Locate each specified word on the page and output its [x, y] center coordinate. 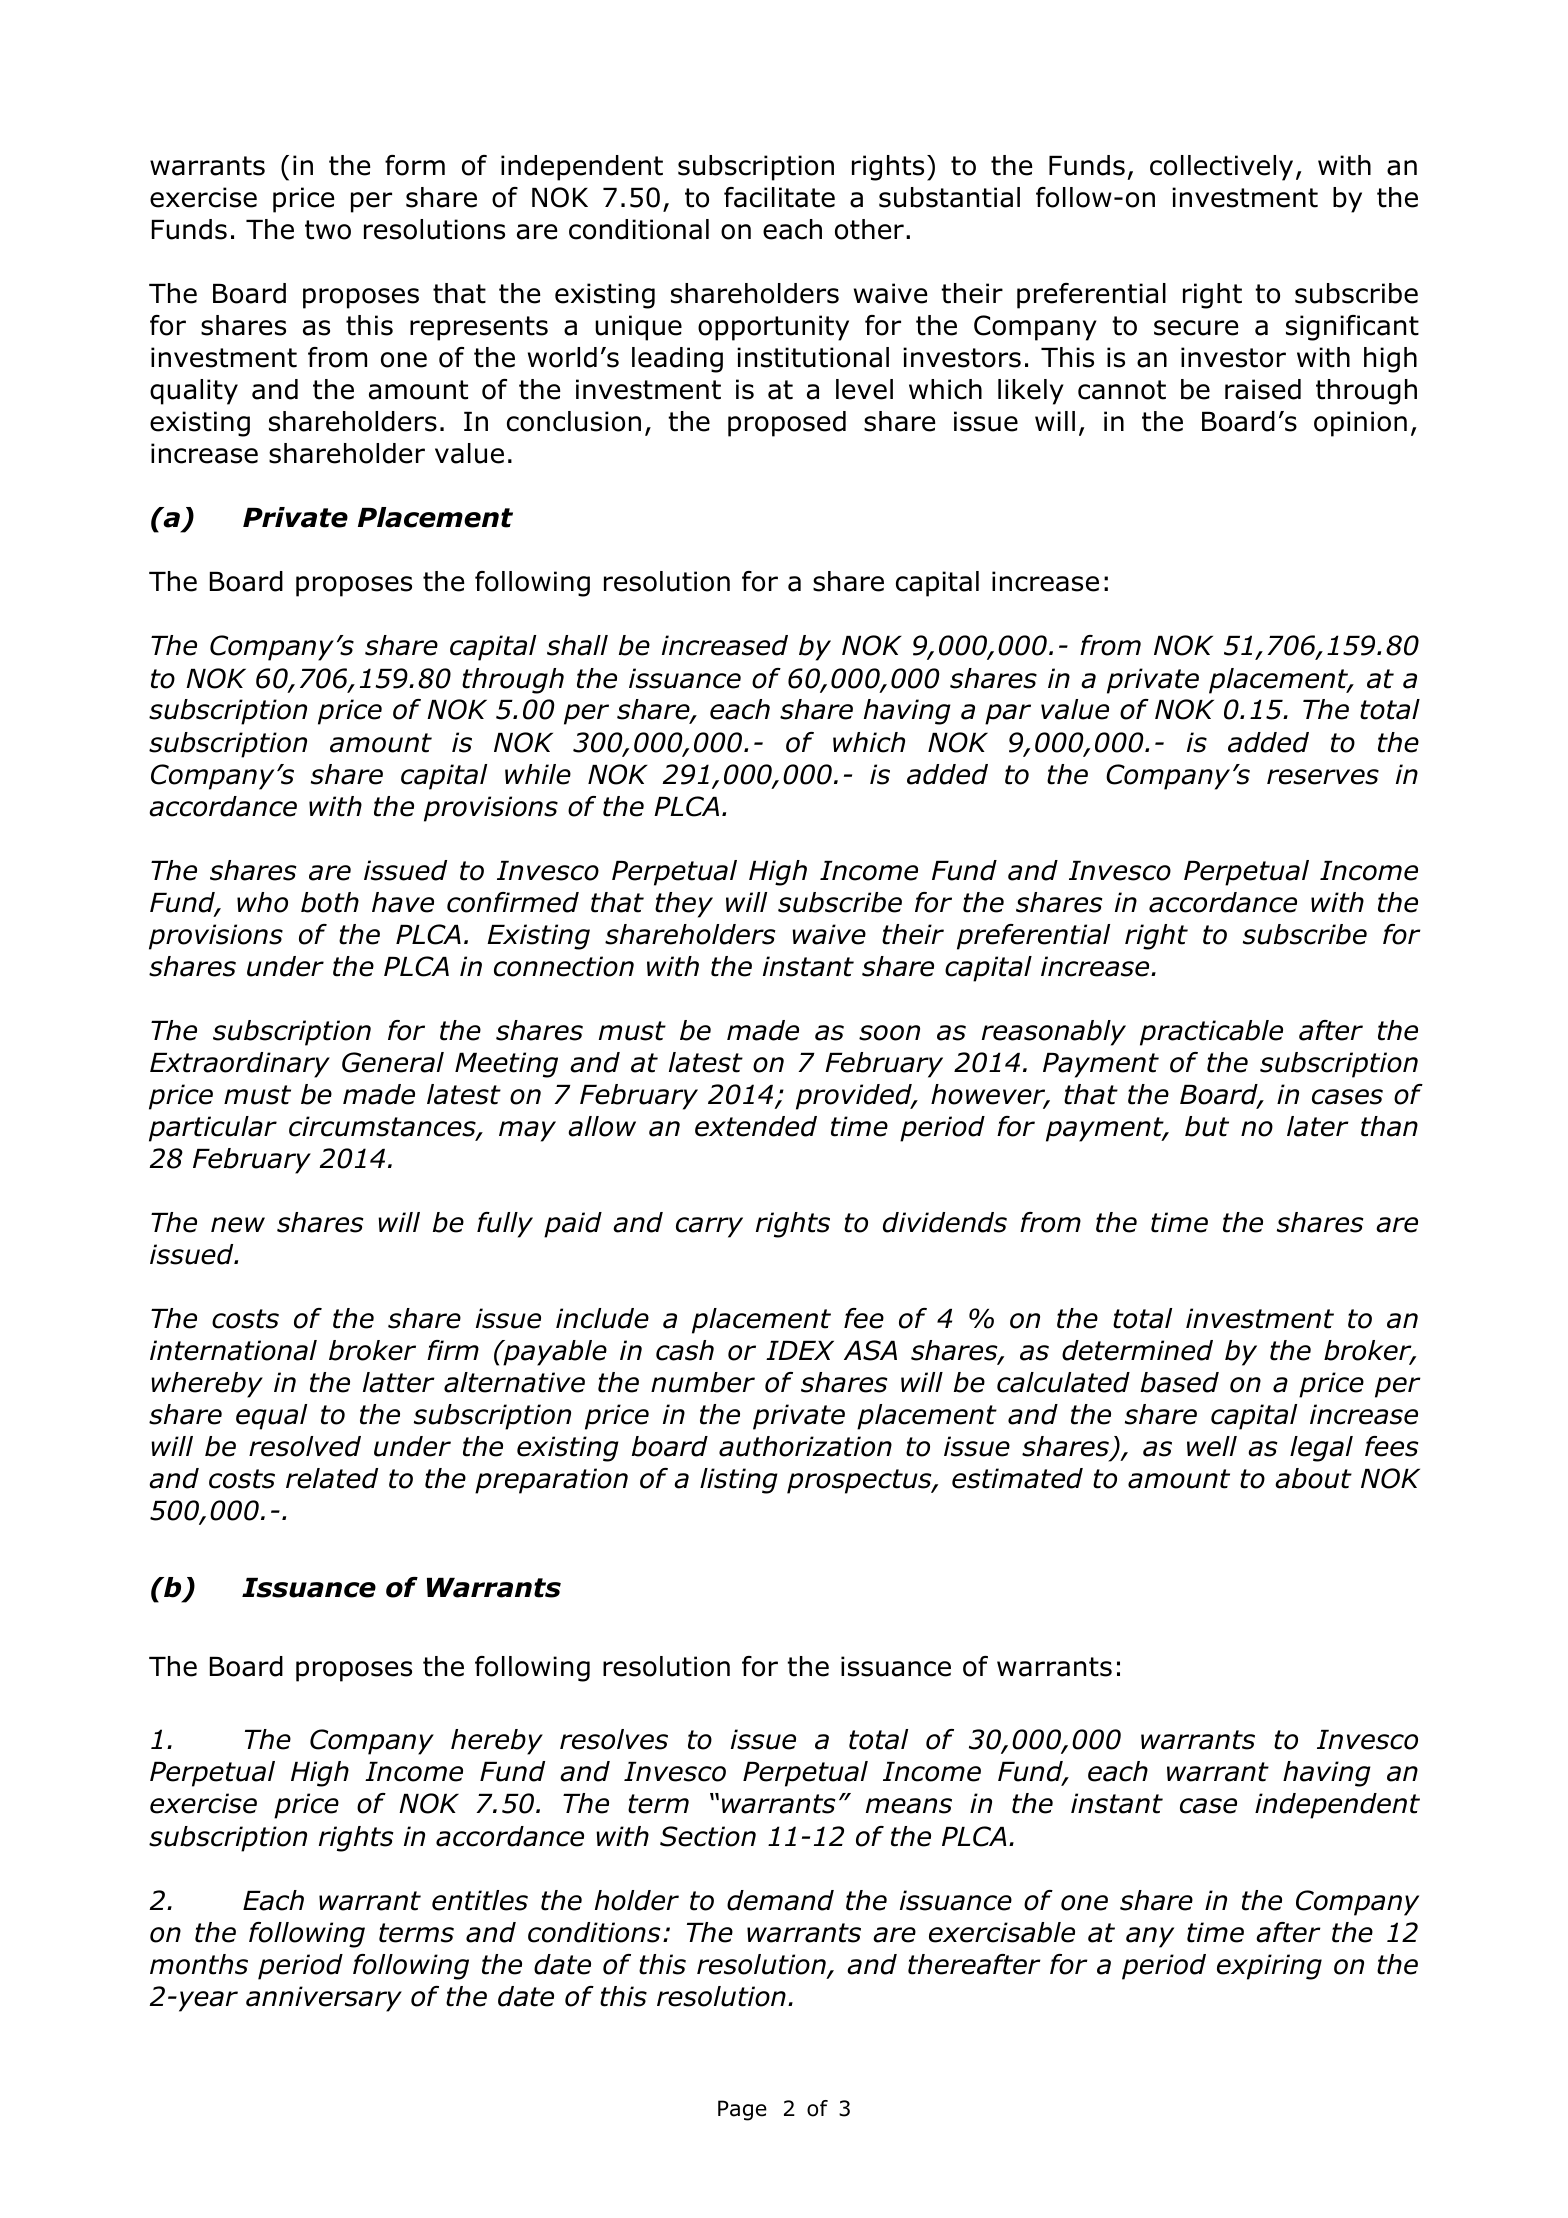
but [1207, 1126]
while [538, 774]
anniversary [324, 1999]
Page [742, 2110]
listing [739, 1481]
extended [756, 1126]
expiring [1269, 1967]
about [1313, 1478]
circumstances [383, 1127]
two [328, 230]
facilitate [779, 197]
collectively [1221, 168]
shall [577, 645]
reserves [1323, 777]
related [332, 1478]
